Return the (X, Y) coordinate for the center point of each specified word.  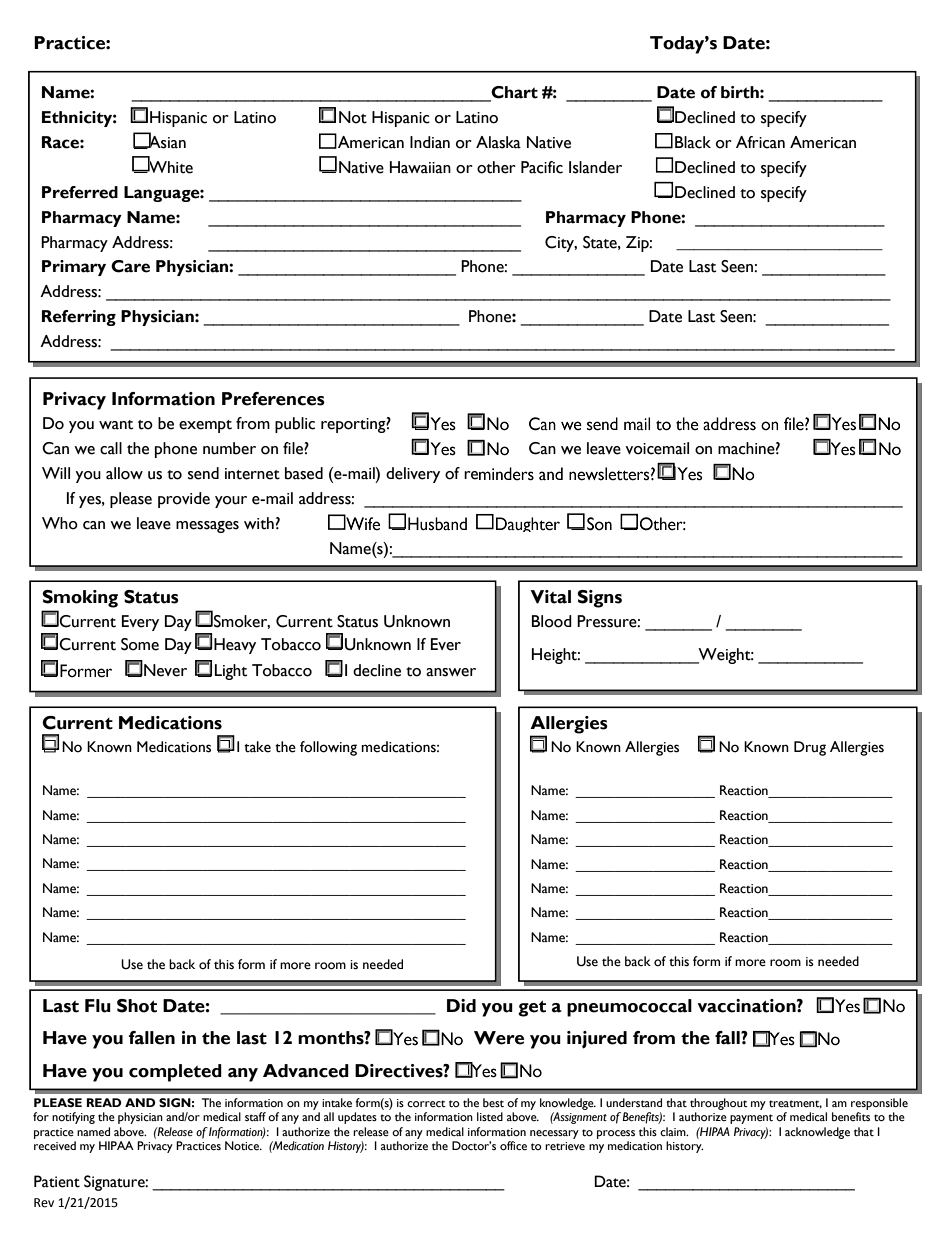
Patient (57, 1181)
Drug (810, 748)
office (513, 1146)
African (760, 142)
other (496, 167)
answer (451, 672)
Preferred (80, 192)
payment (751, 1119)
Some (140, 644)
